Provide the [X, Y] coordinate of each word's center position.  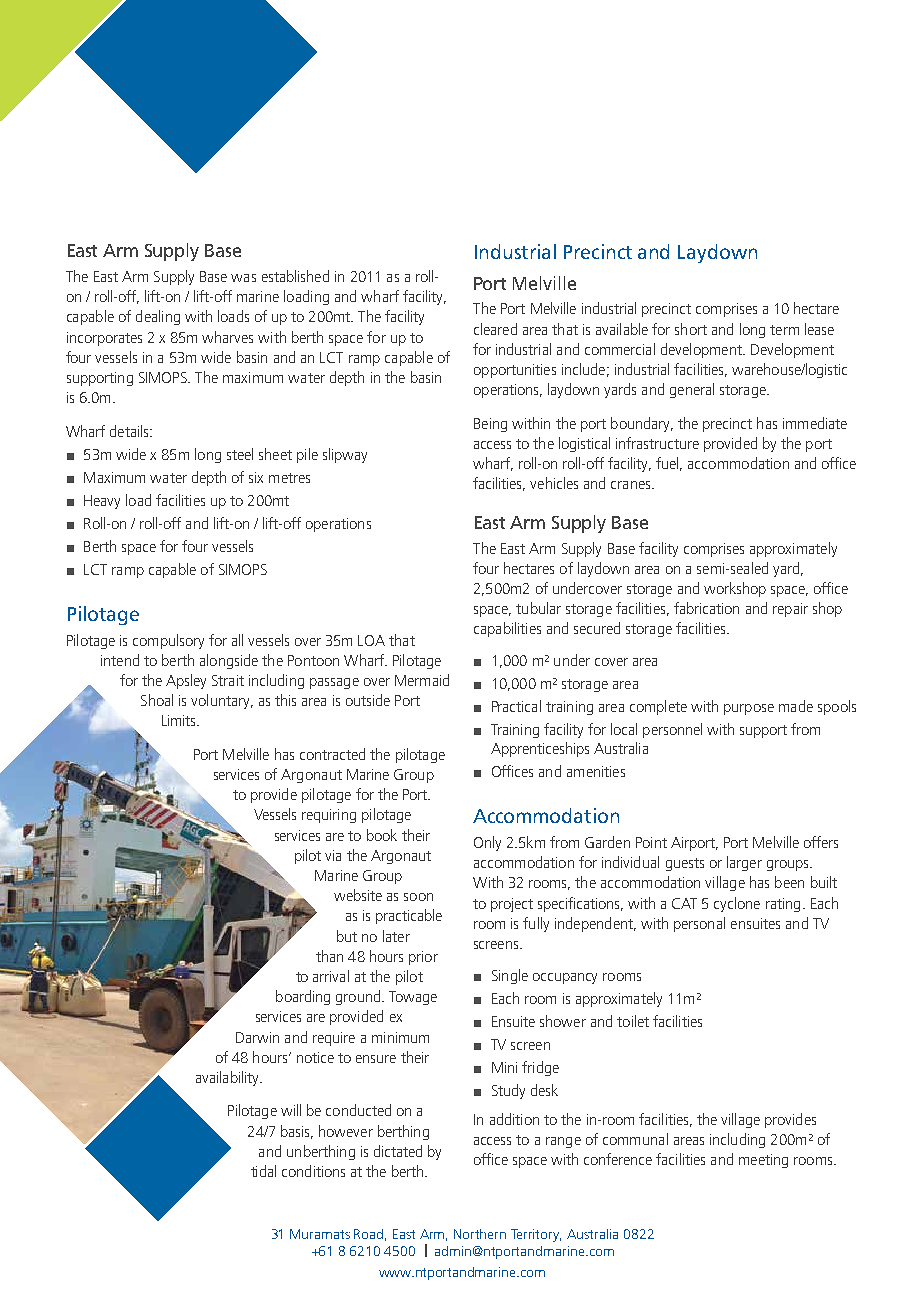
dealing [158, 317]
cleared [495, 329]
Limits [180, 720]
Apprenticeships [540, 749]
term [784, 330]
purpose [749, 709]
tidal [263, 1171]
